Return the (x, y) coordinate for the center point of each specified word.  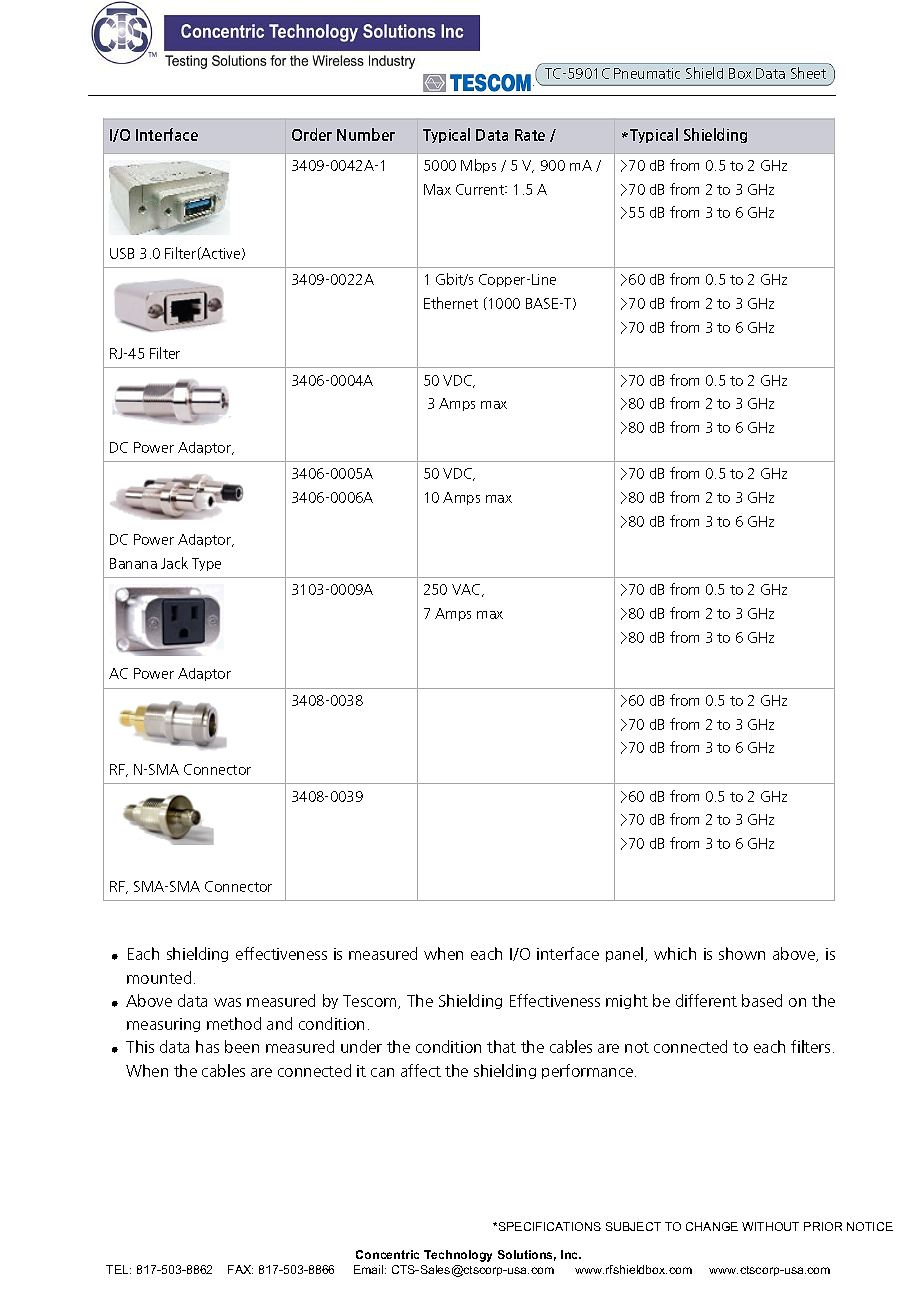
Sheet (808, 73)
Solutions (527, 1255)
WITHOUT (770, 1226)
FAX (240, 1269)
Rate (530, 135)
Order (312, 134)
